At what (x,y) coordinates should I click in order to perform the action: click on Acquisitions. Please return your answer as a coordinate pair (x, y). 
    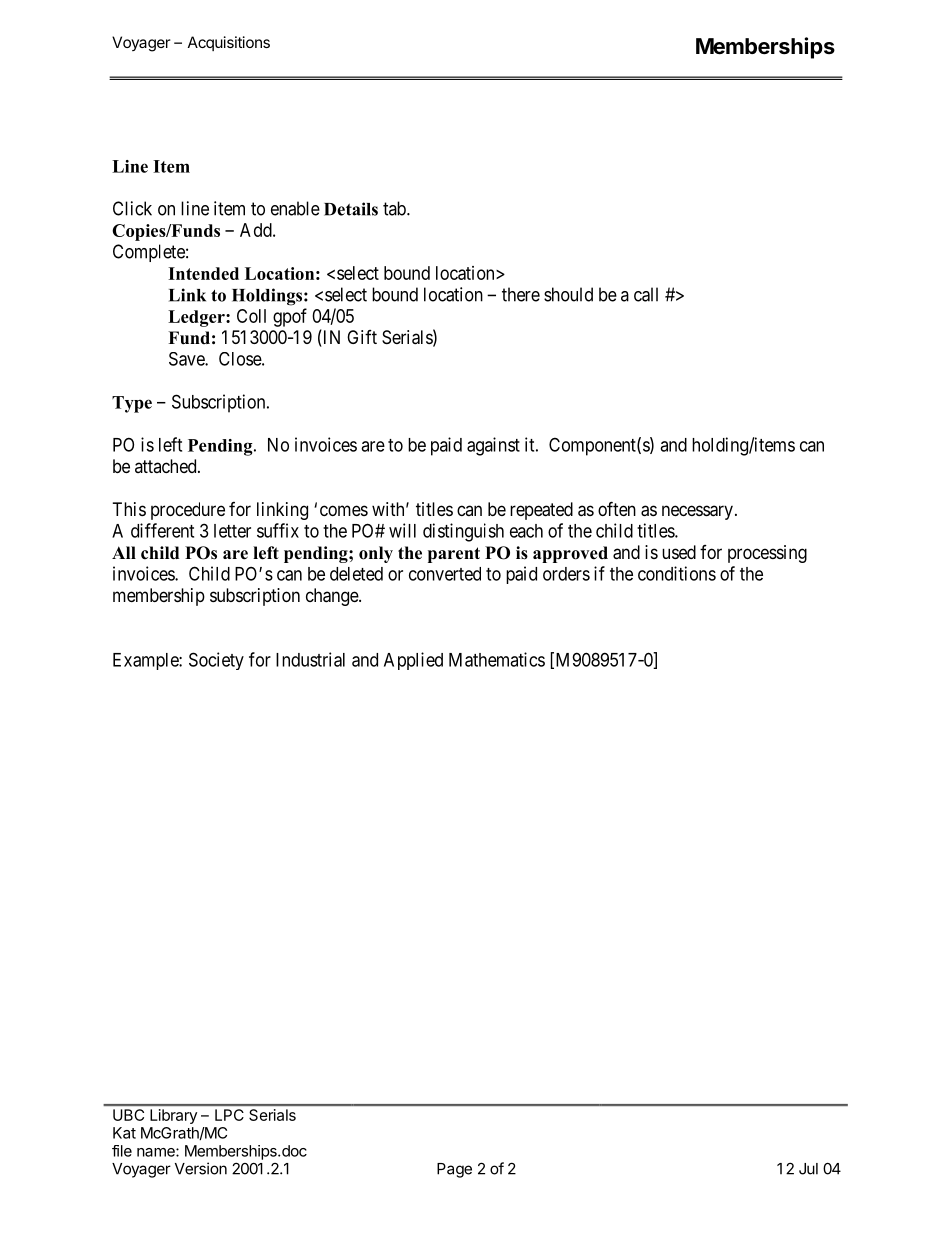
    Looking at the image, I should click on (229, 43).
